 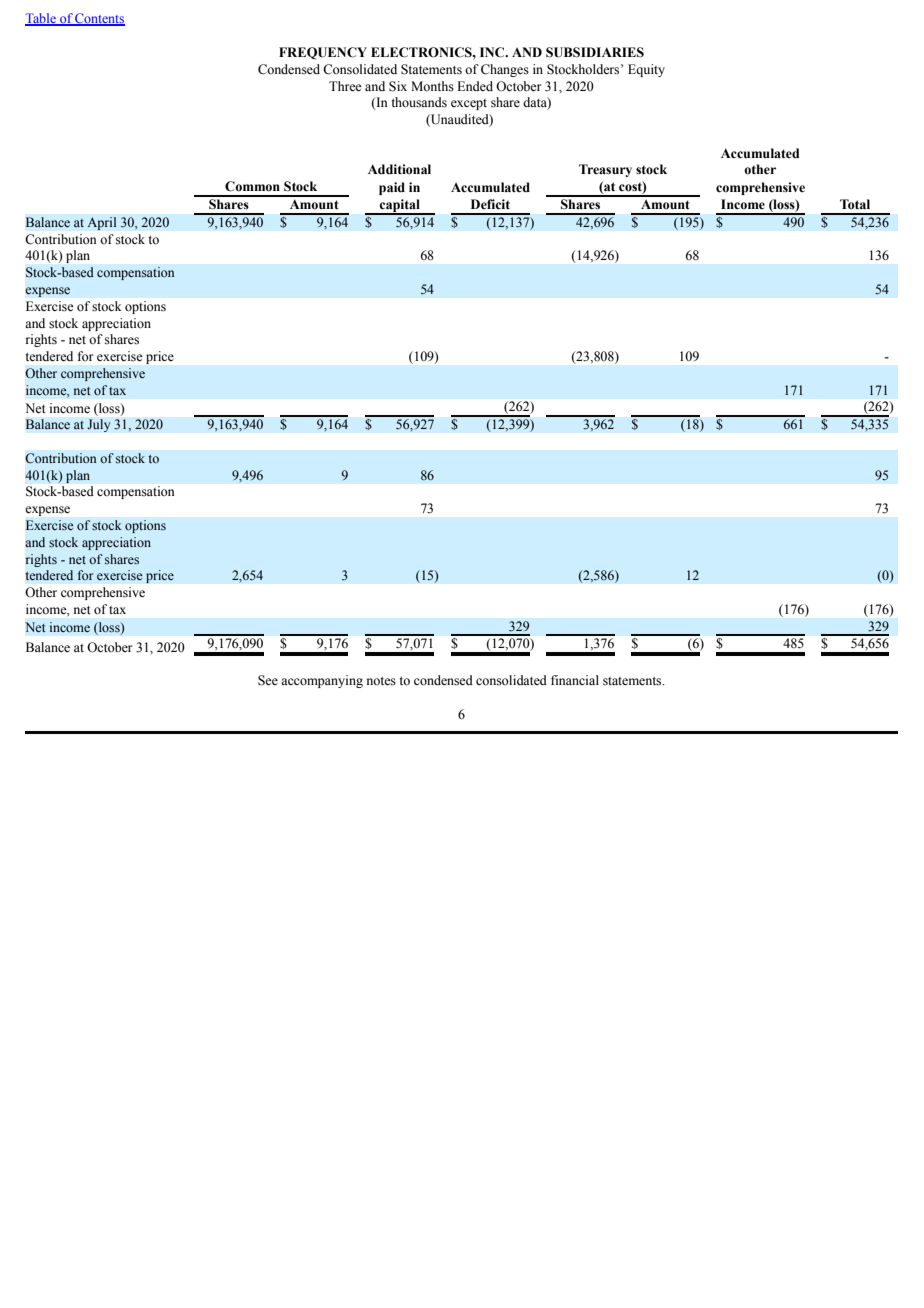 What do you see at coordinates (646, 70) in the screenshot?
I see `Equity` at bounding box center [646, 70].
